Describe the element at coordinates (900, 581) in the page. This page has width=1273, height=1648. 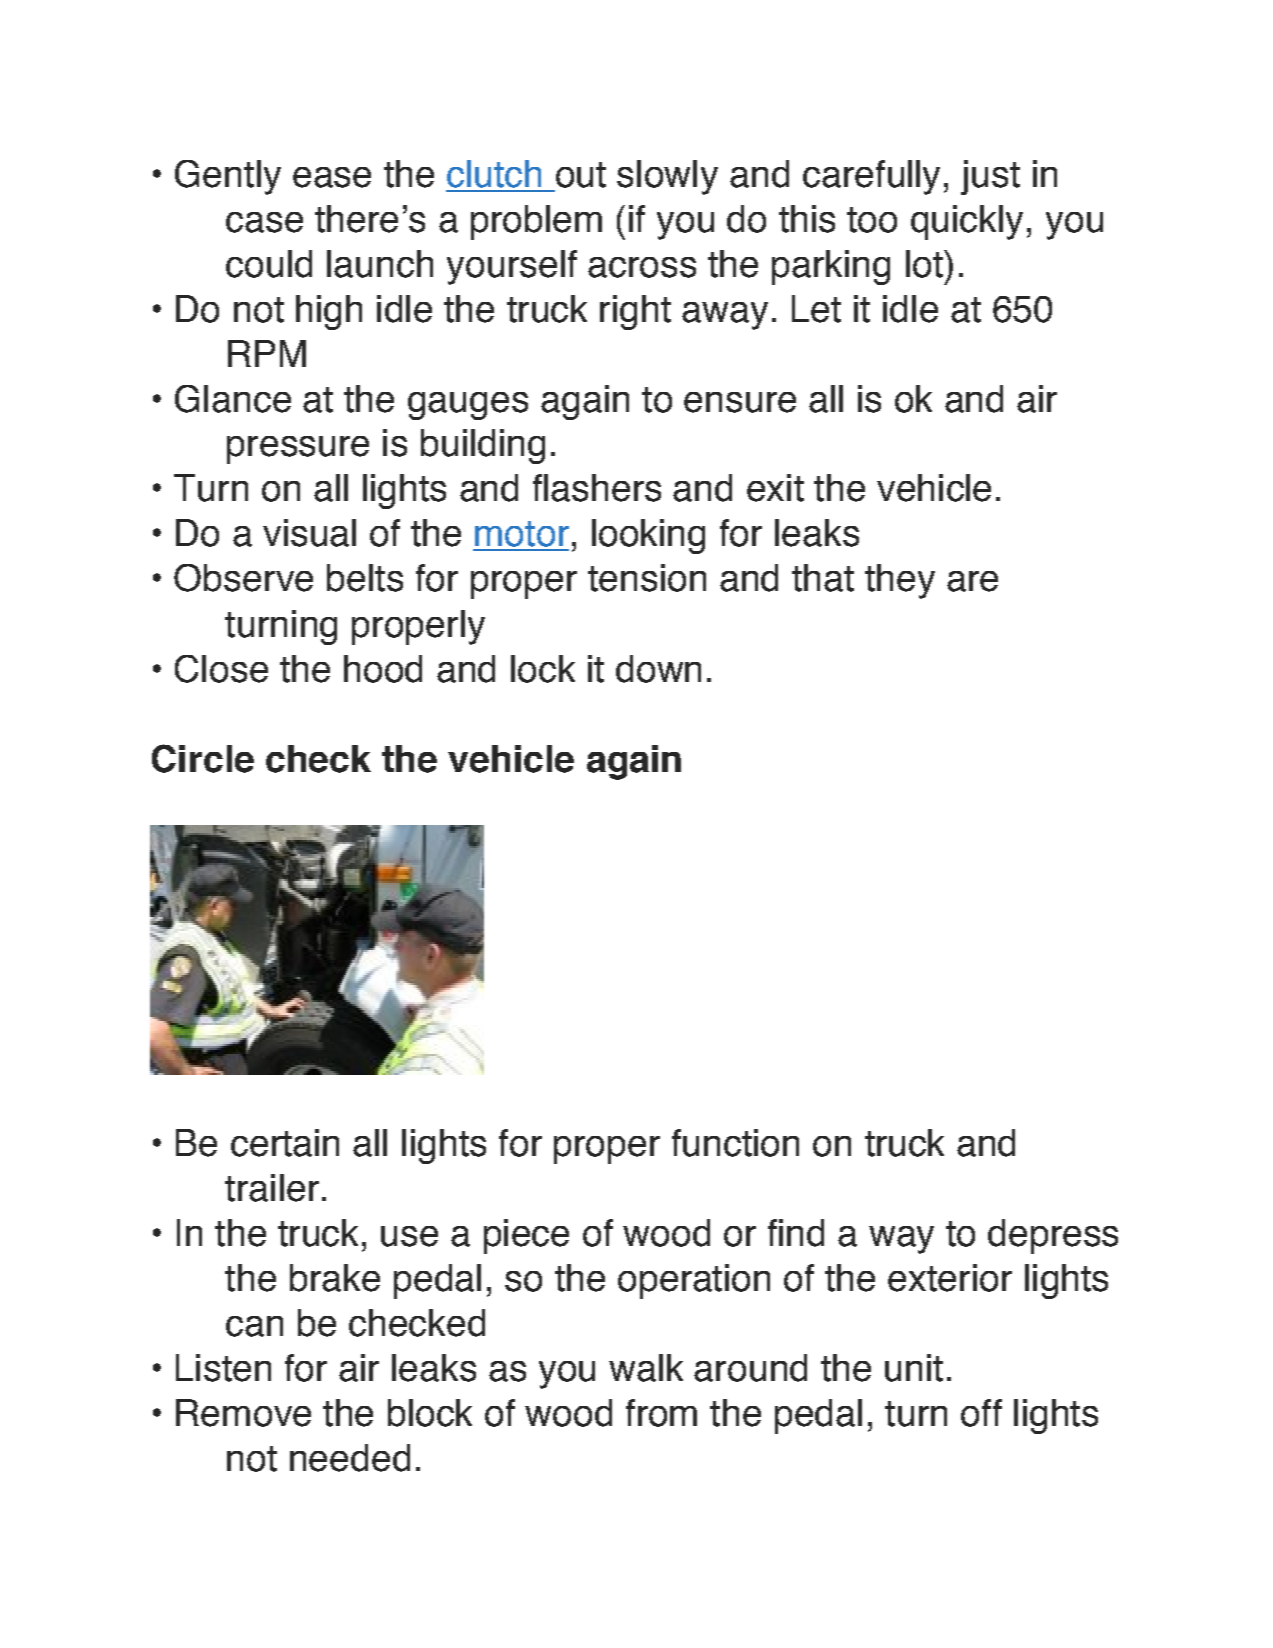
I see `they` at that location.
